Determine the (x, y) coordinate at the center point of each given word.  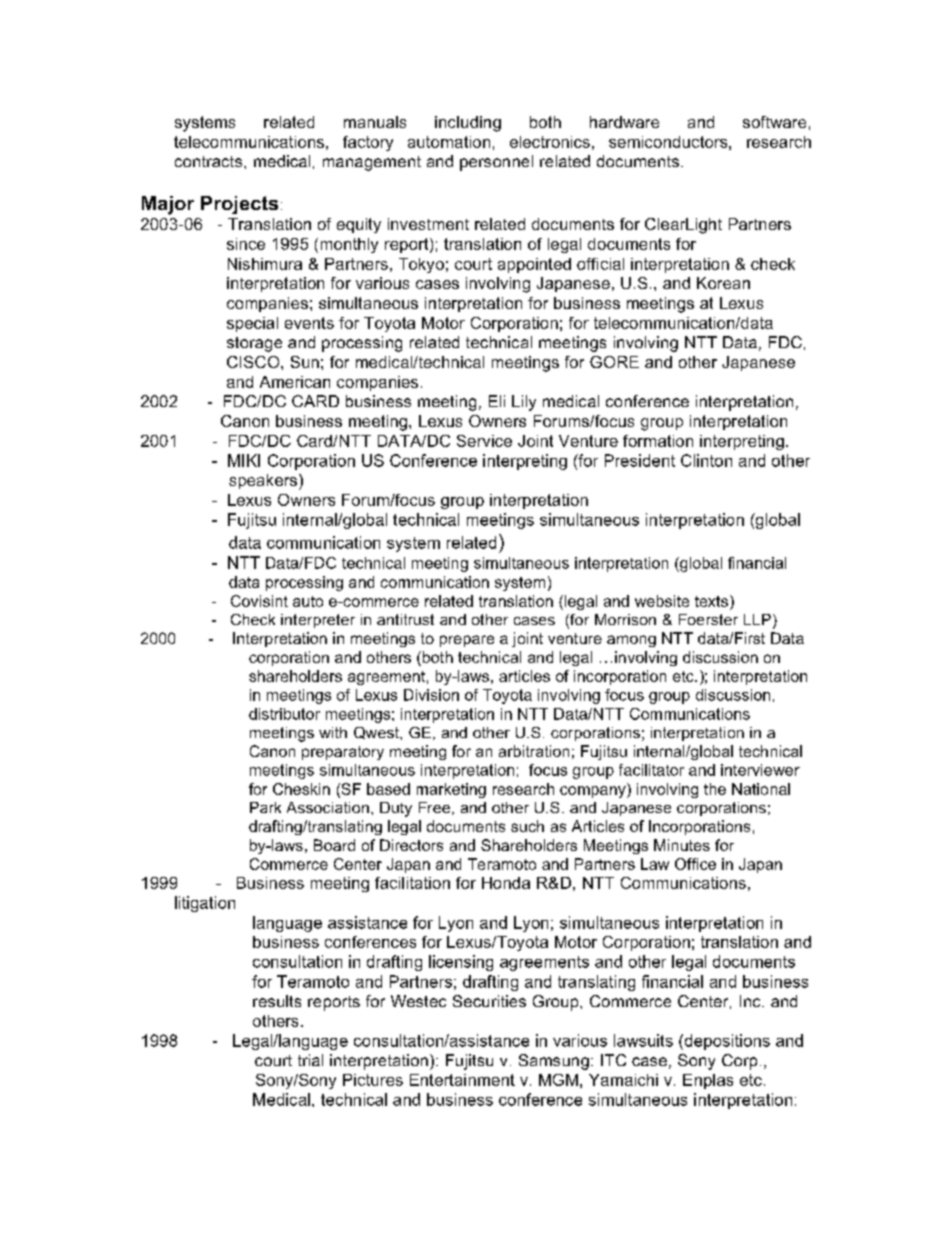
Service (484, 441)
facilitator (651, 770)
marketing (451, 790)
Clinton (706, 460)
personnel (496, 163)
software (774, 122)
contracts (210, 161)
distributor (284, 714)
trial (310, 1060)
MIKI (244, 460)
